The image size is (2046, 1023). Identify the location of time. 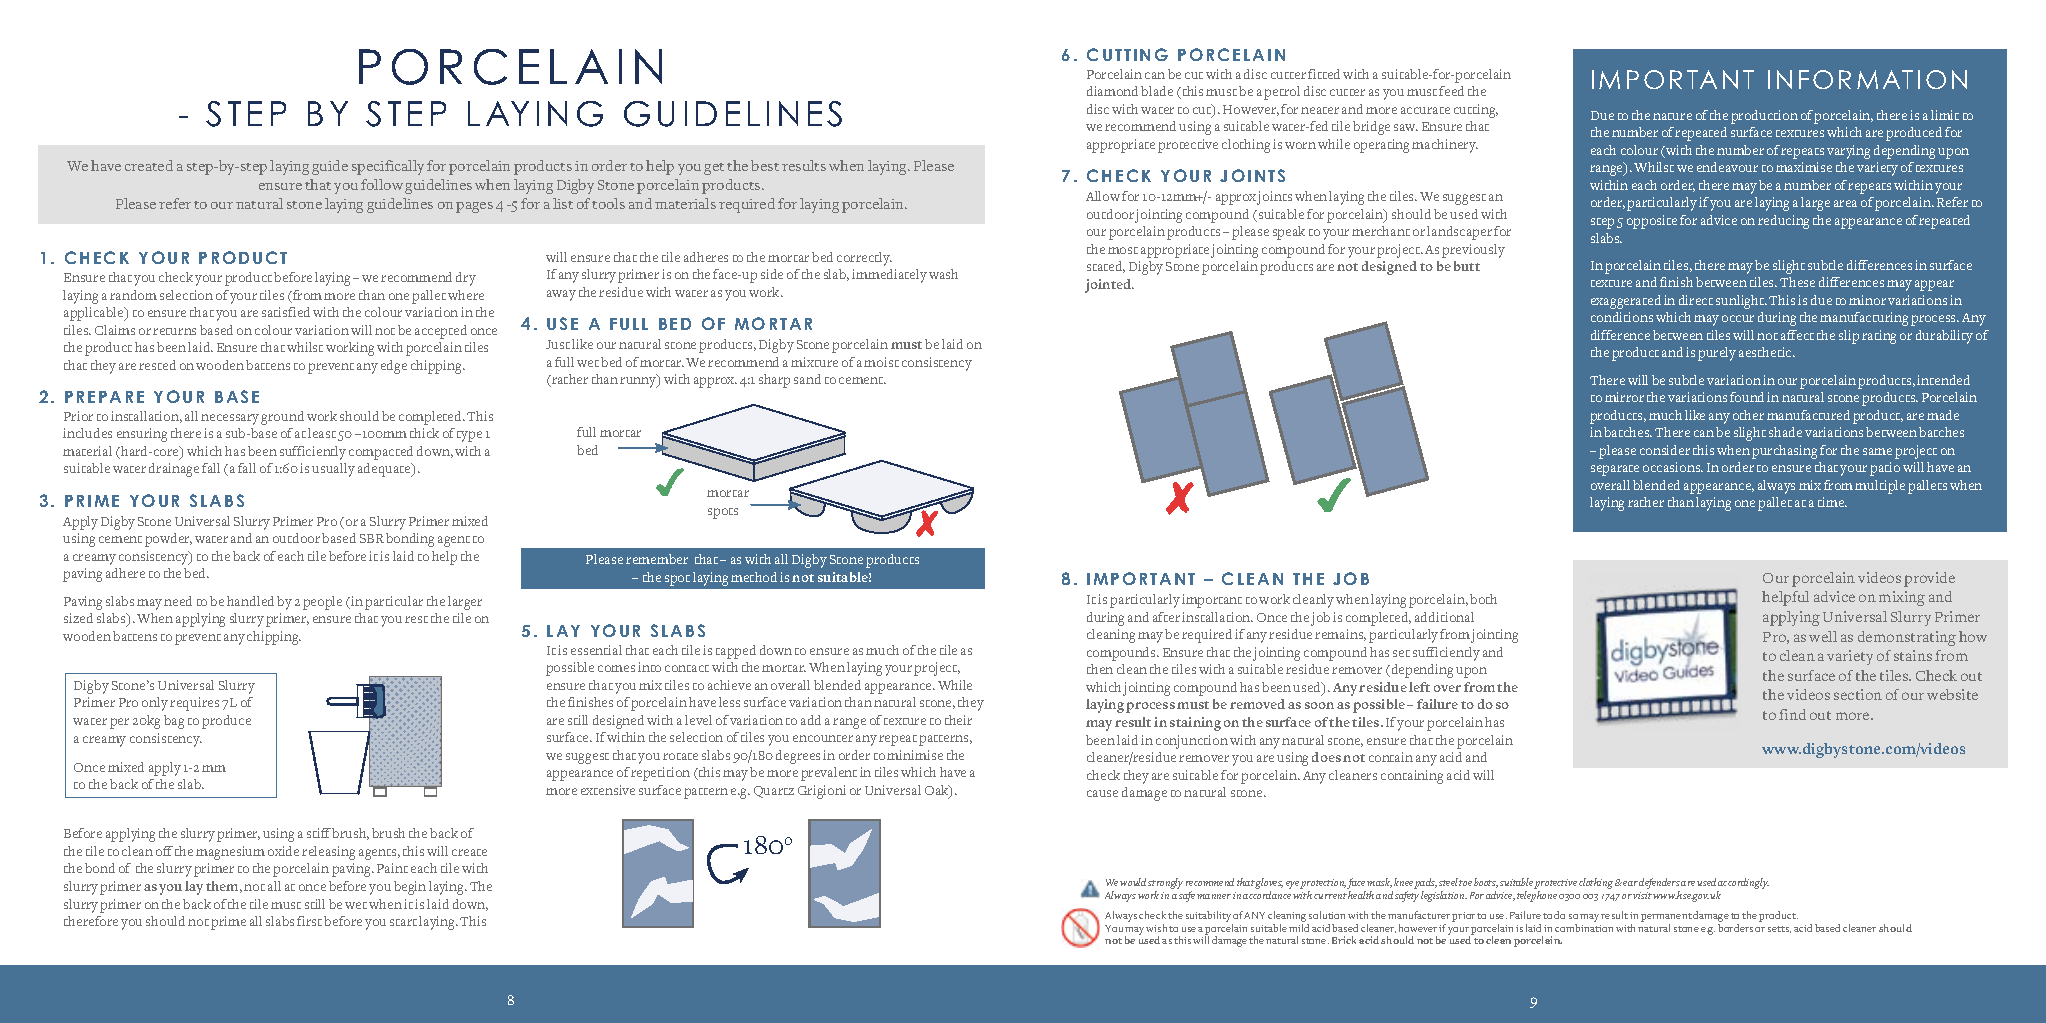
(1832, 502).
